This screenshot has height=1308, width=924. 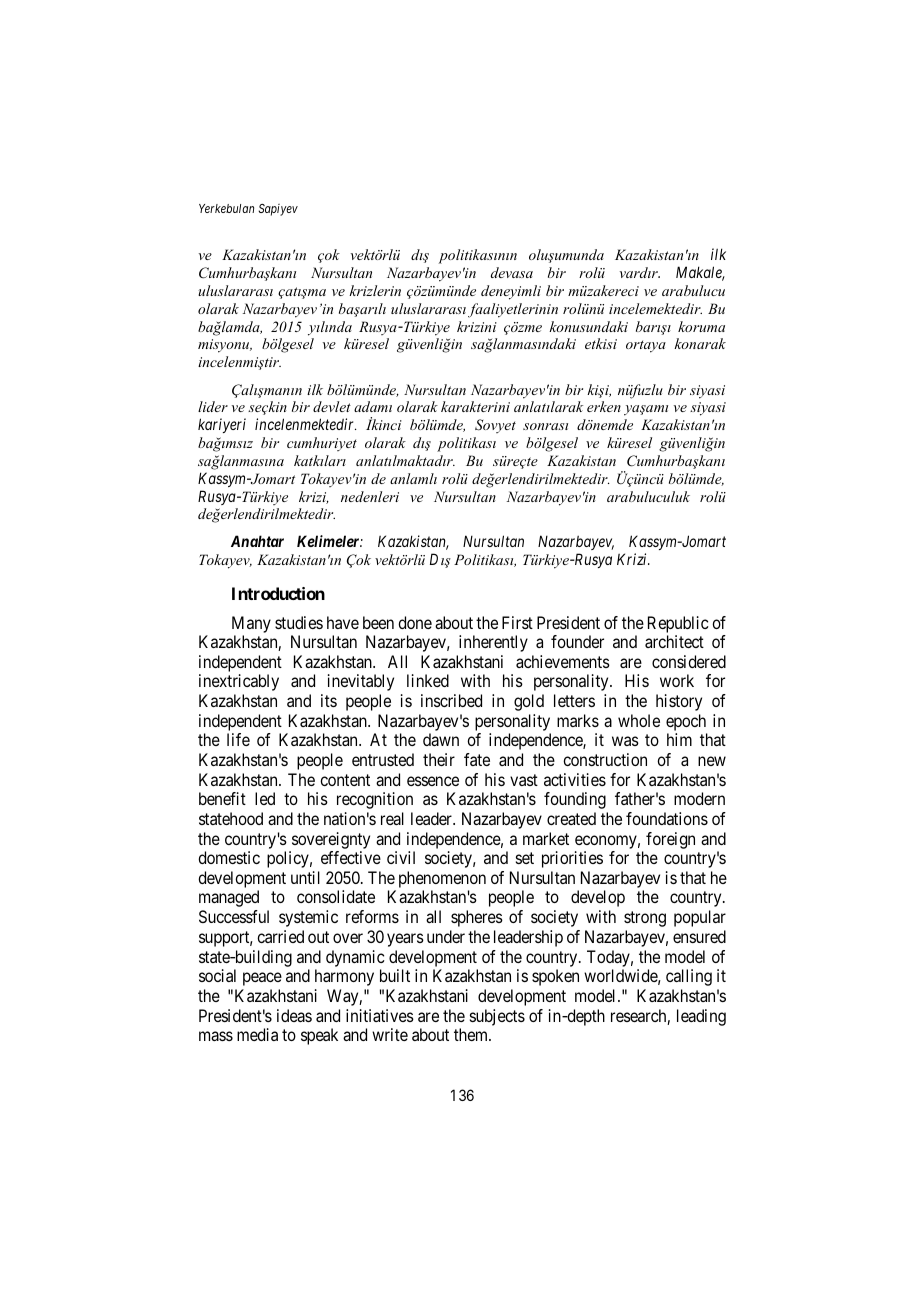 I want to click on strong, so click(x=645, y=919).
